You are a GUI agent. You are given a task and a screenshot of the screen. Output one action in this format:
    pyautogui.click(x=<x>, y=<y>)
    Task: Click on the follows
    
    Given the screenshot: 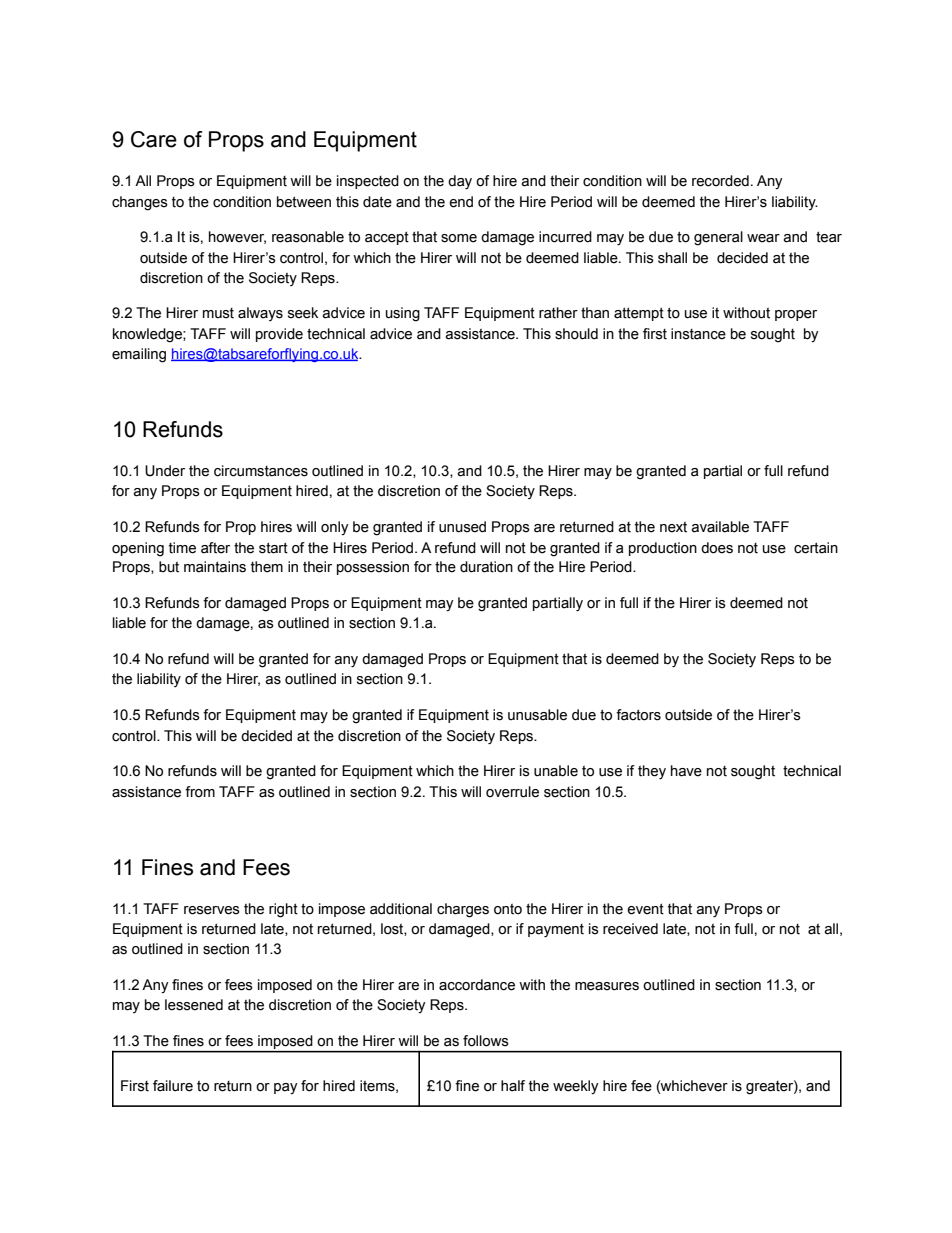 What is the action you would take?
    pyautogui.click(x=486, y=1041)
